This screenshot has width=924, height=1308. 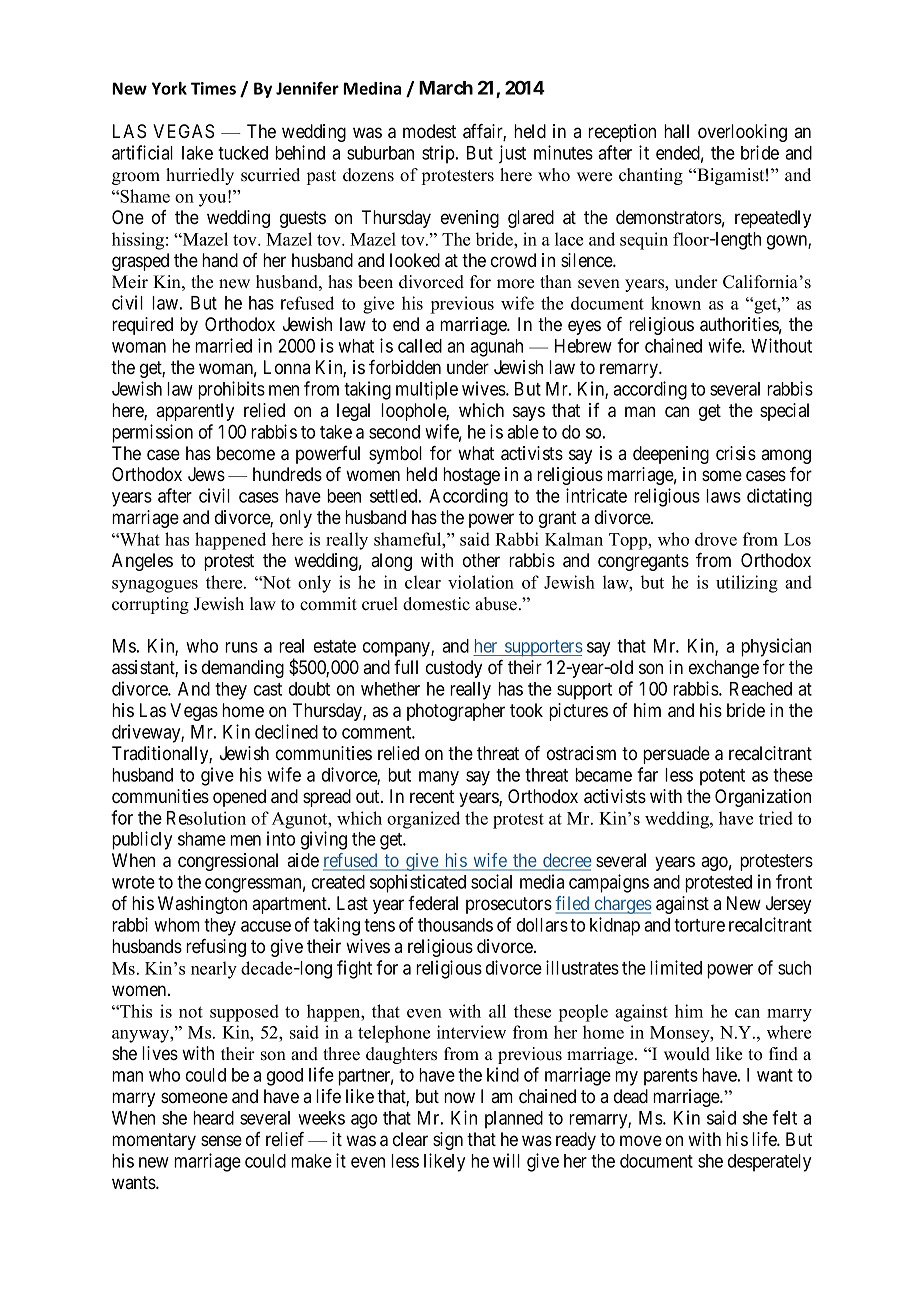 I want to click on sign, so click(x=448, y=1141).
